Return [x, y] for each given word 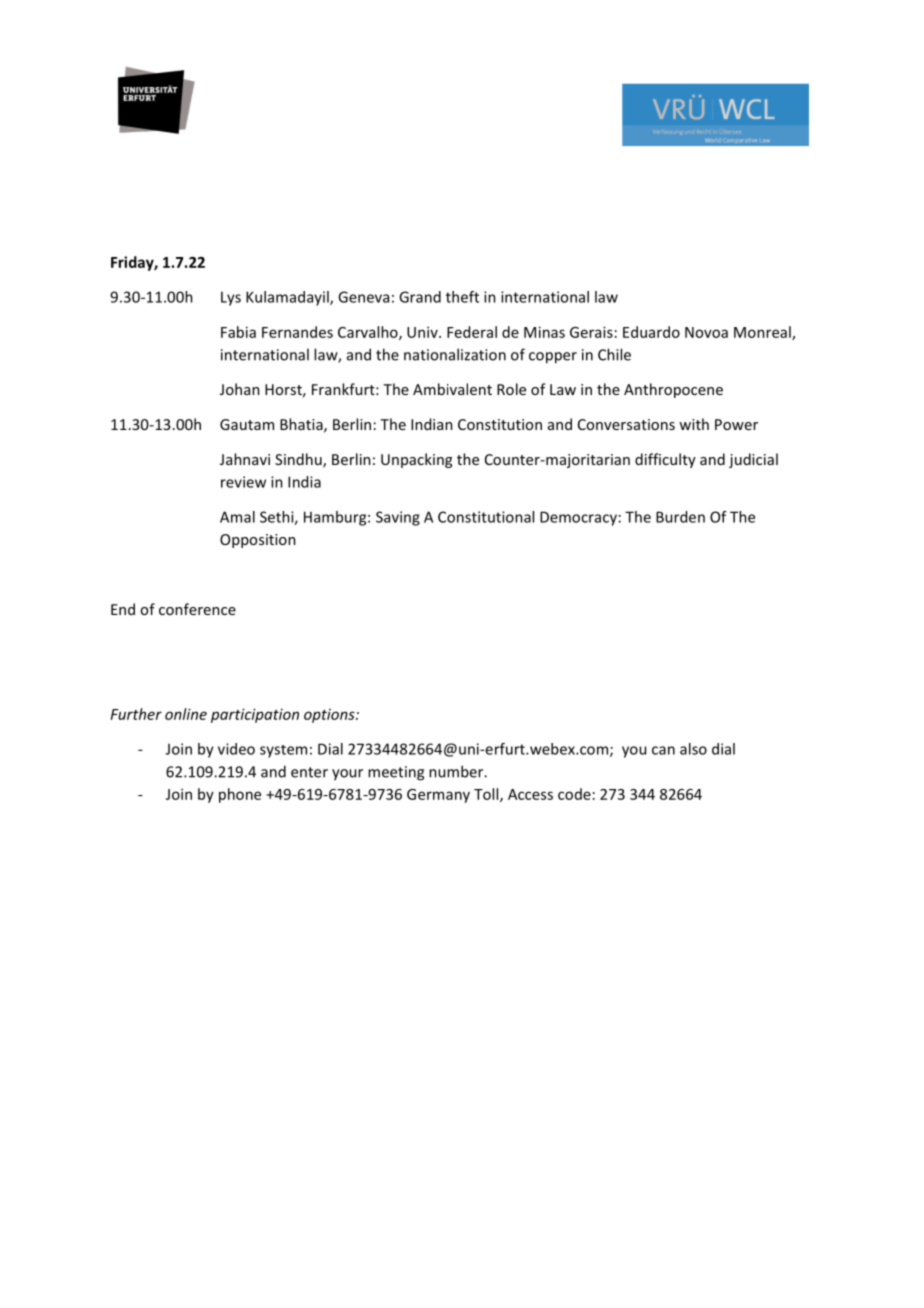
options [330, 716]
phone [240, 795]
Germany [438, 796]
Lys [231, 298]
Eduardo [651, 332]
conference [197, 609]
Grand [420, 297]
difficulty [665, 460]
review [243, 482]
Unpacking [416, 460]
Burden [680, 517]
